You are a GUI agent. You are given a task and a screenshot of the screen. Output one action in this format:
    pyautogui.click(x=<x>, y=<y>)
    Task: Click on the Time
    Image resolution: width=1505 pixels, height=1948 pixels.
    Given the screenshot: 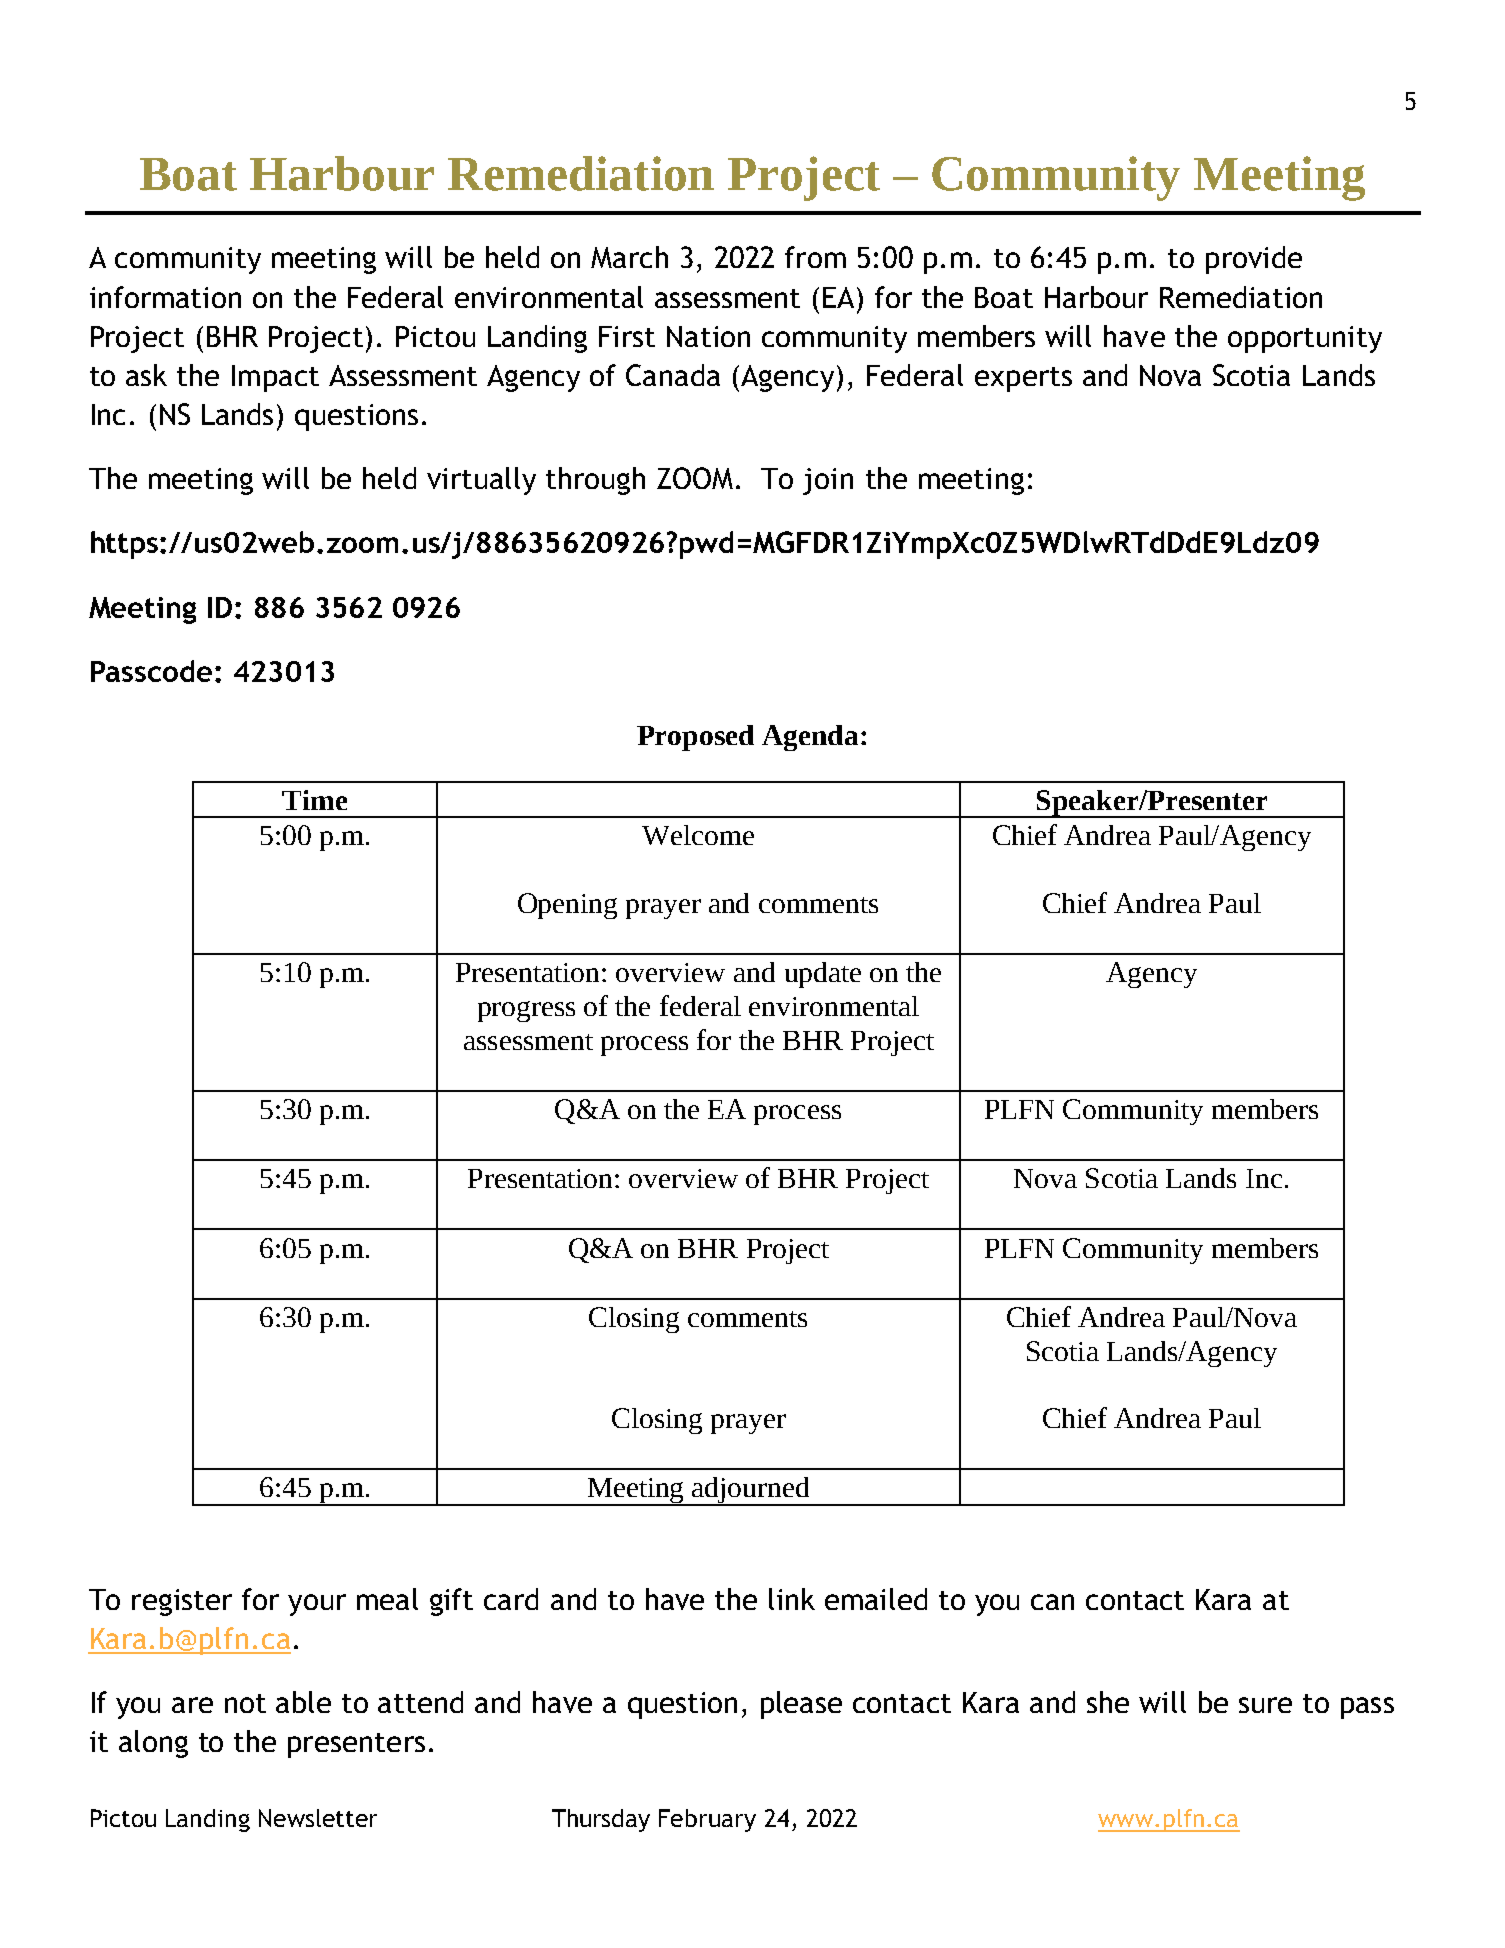 What is the action you would take?
    pyautogui.click(x=314, y=800)
